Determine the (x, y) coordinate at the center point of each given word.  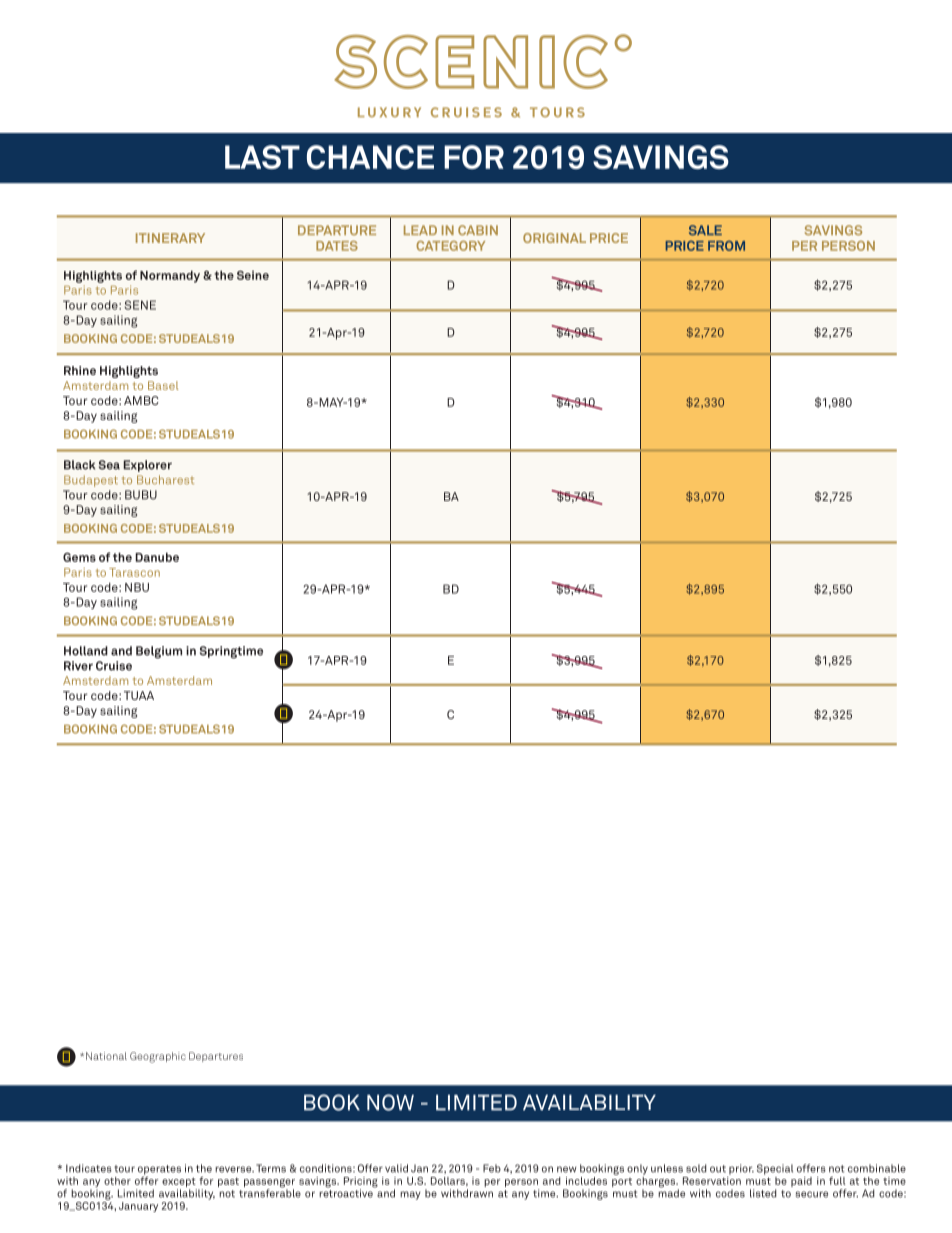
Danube (157, 557)
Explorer (148, 466)
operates (159, 1170)
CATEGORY (450, 246)
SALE (705, 230)
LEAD (420, 230)
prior (741, 1169)
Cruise (114, 666)
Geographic (158, 1057)
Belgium (159, 652)
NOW (390, 1102)
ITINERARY (170, 238)
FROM (726, 246)
